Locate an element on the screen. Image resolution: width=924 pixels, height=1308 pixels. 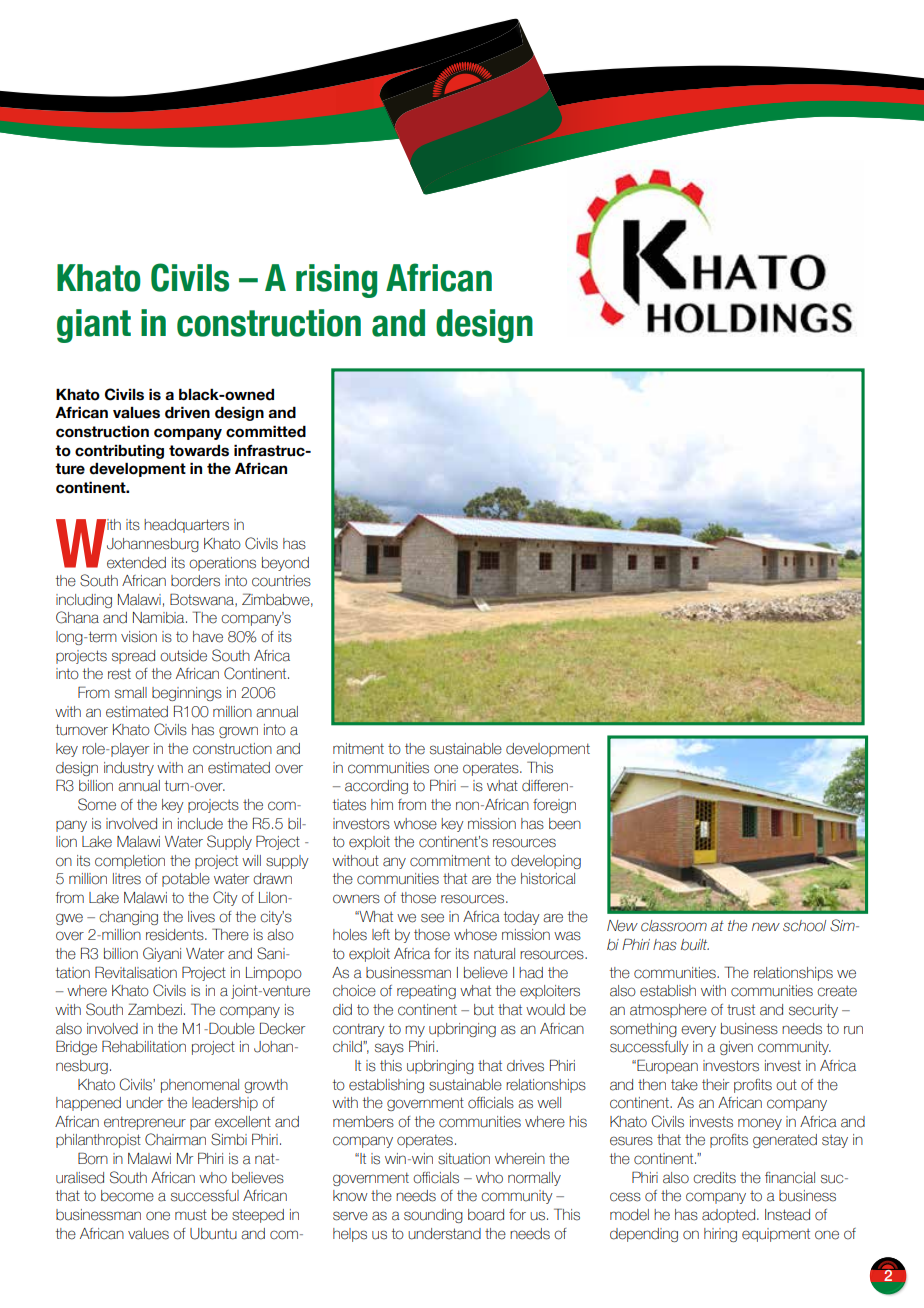
must is located at coordinates (191, 1215).
